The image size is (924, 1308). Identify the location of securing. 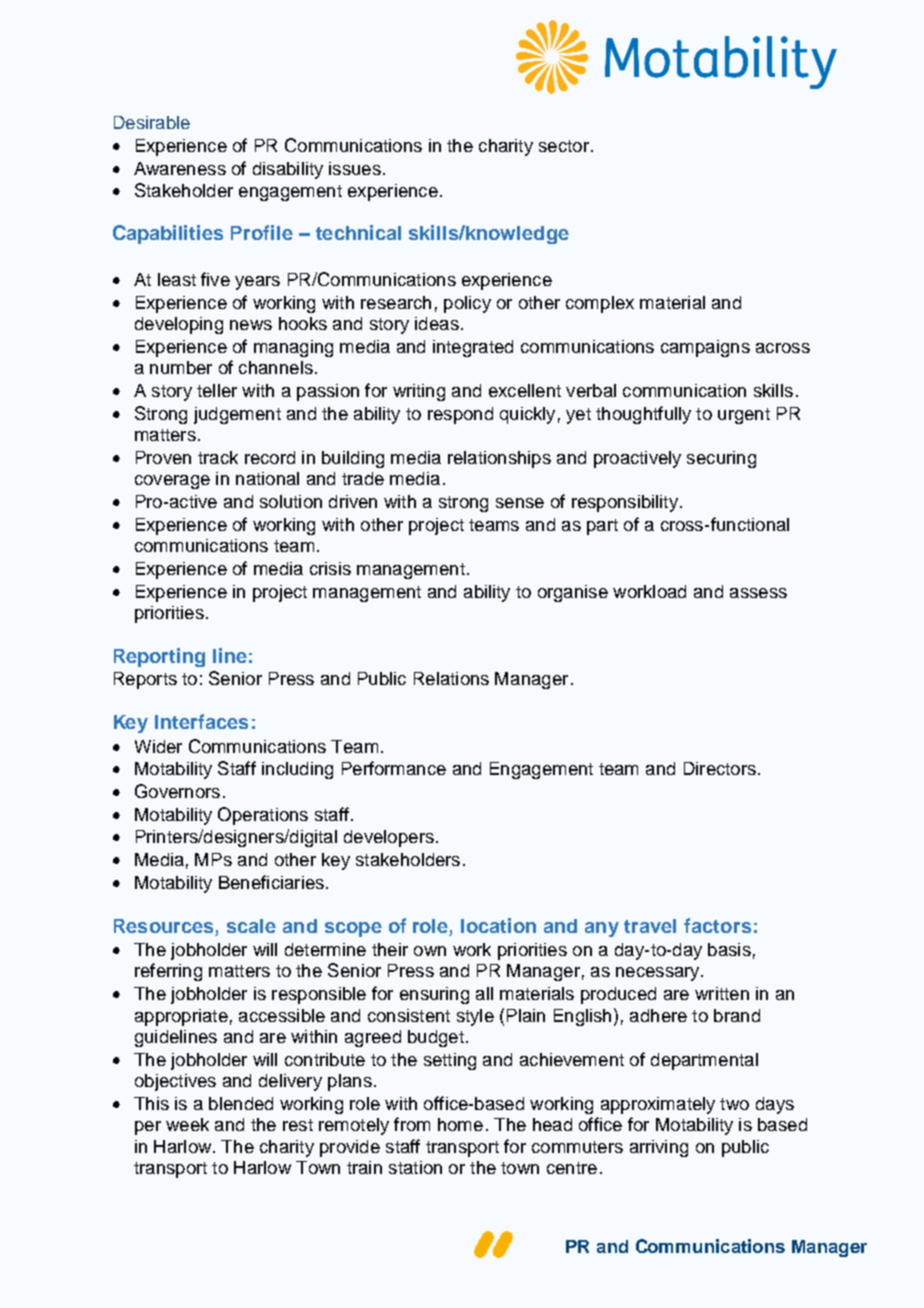
(721, 459).
